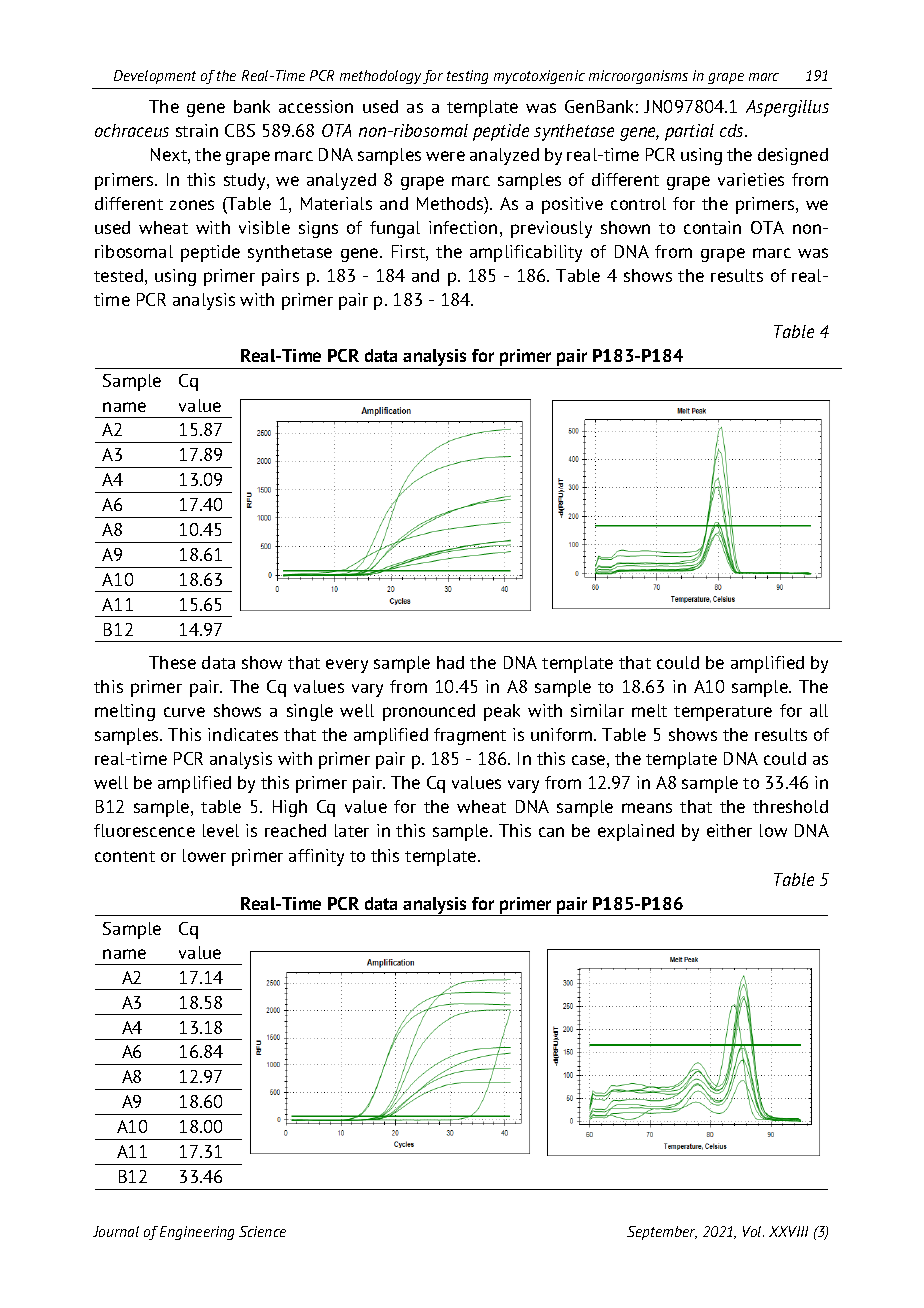  Describe the element at coordinates (733, 130) in the page. I see `cds` at that location.
